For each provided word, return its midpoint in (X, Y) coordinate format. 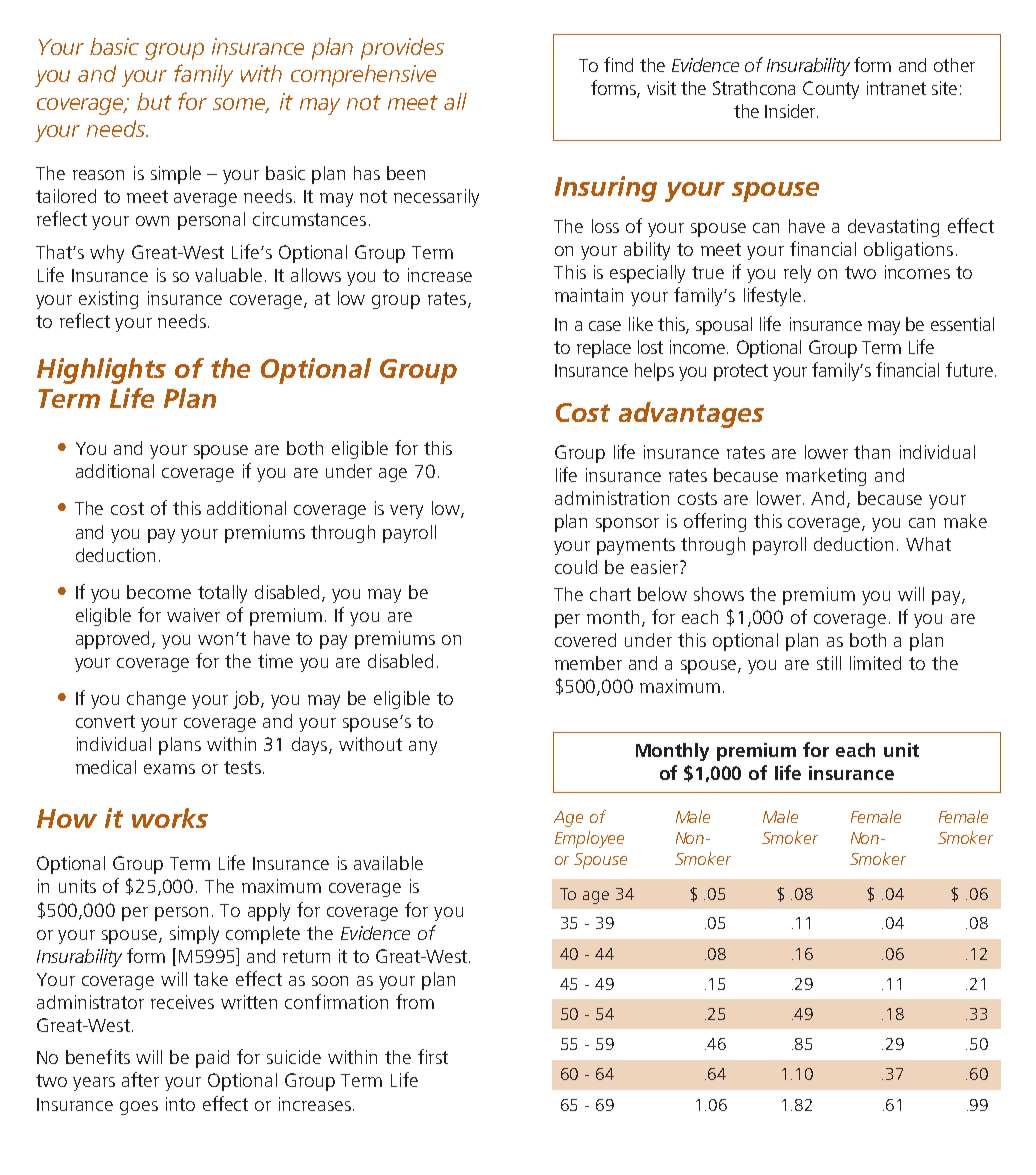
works (170, 818)
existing (108, 300)
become (159, 592)
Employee (589, 839)
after (140, 1079)
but (154, 101)
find (618, 64)
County (831, 90)
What (928, 544)
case (605, 326)
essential (962, 324)
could (576, 567)
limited (875, 663)
